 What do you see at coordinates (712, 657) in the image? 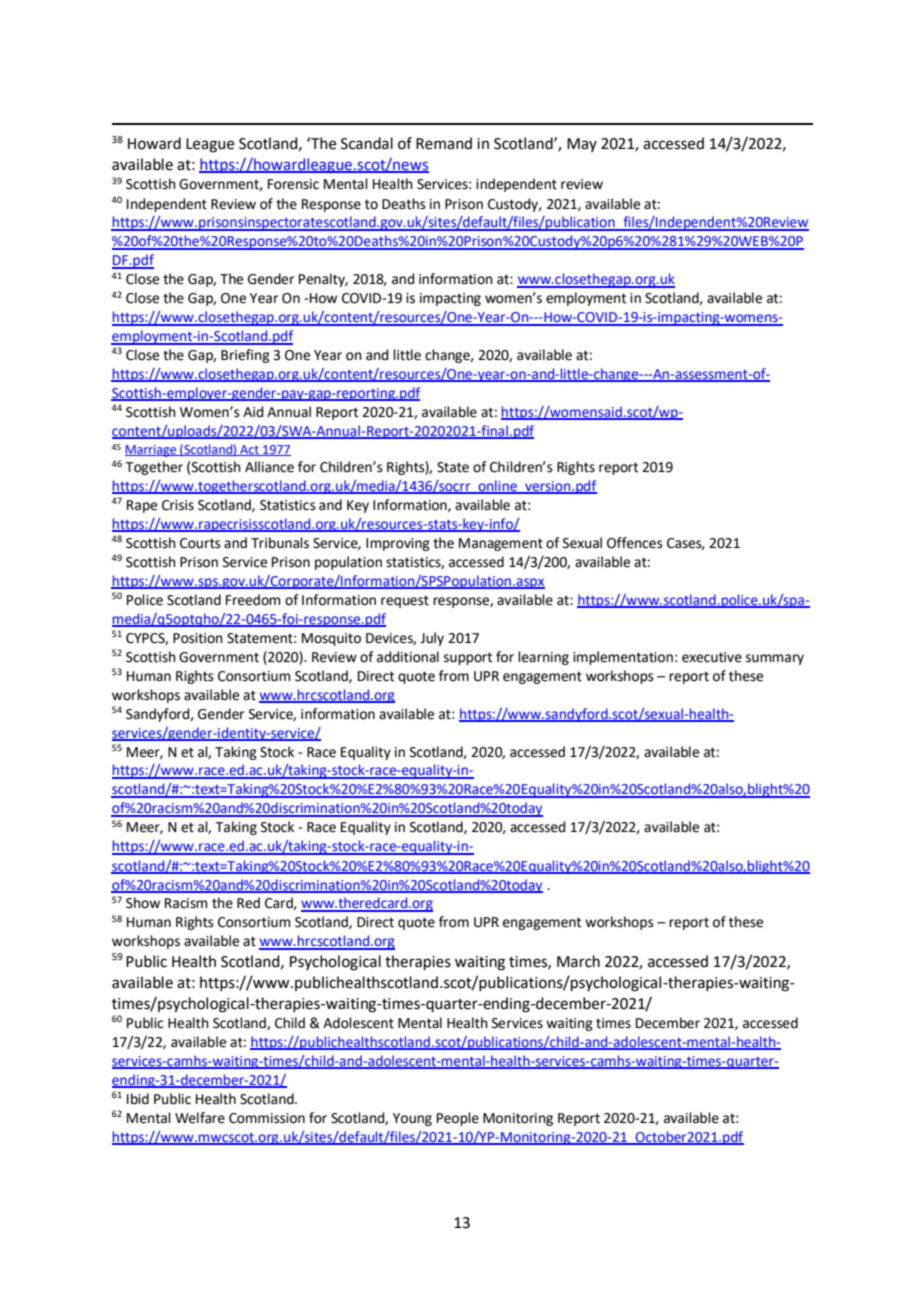
I see `executive` at bounding box center [712, 657].
